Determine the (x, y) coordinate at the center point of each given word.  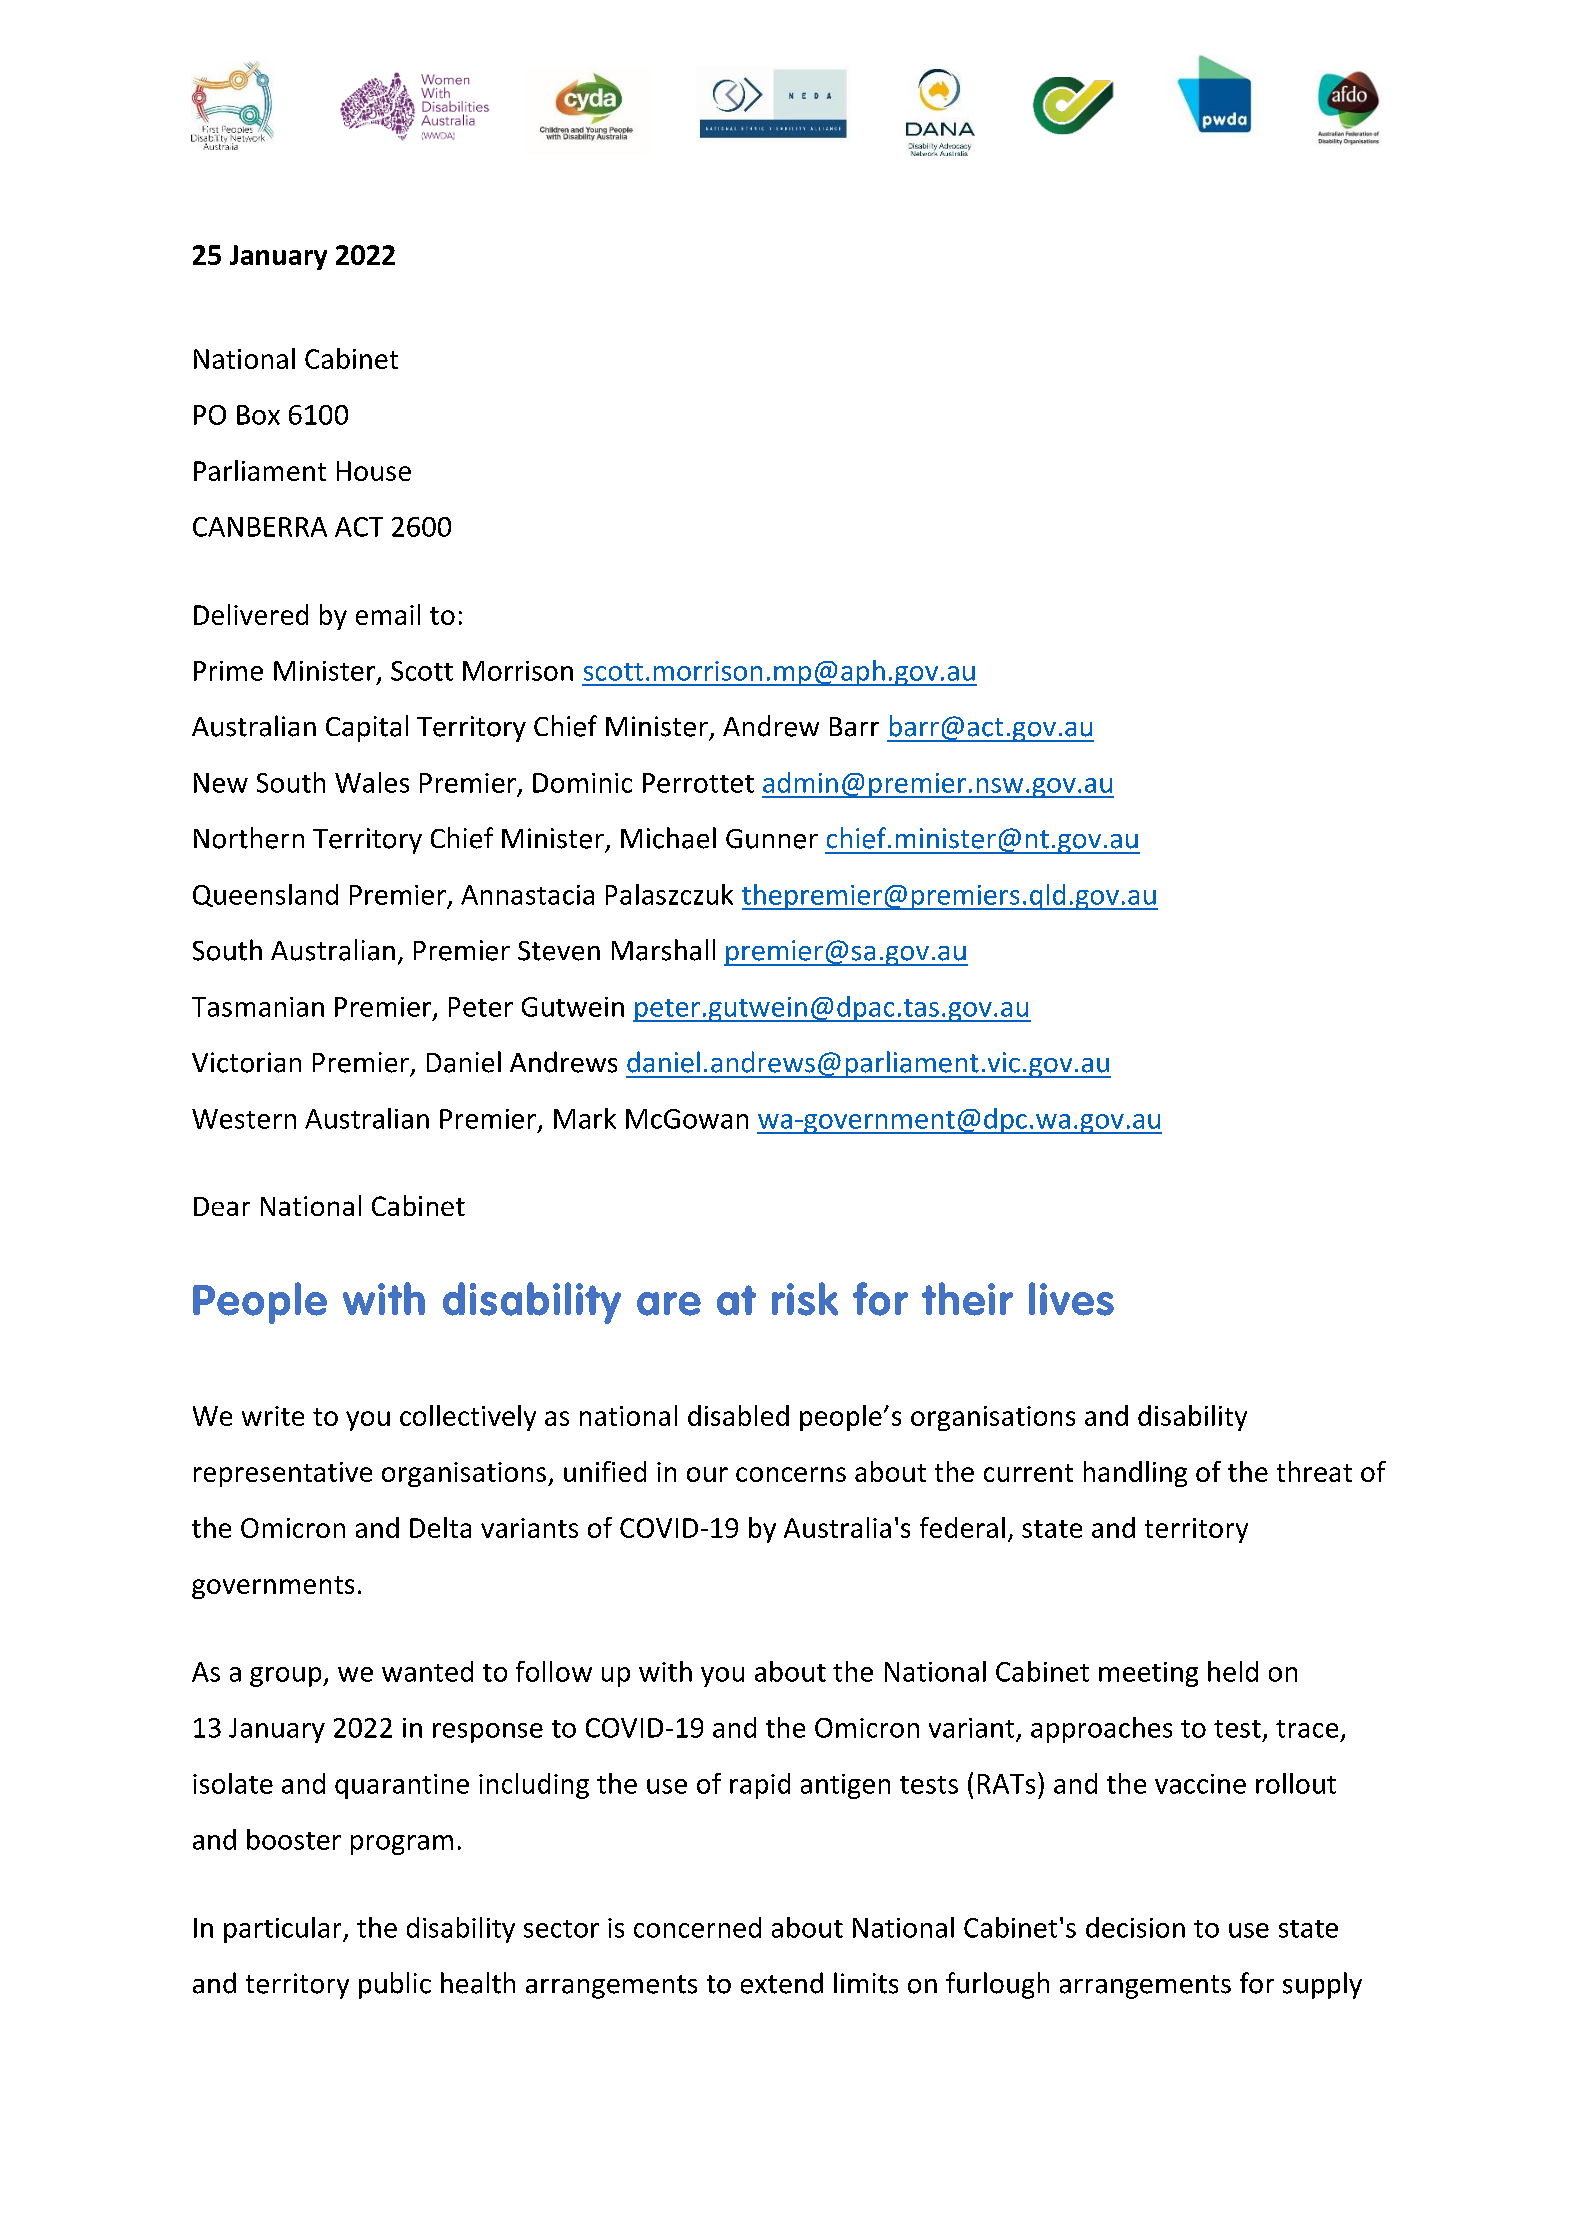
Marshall (663, 950)
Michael (668, 838)
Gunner (772, 839)
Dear (222, 1206)
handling (1135, 1474)
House (374, 471)
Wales (372, 782)
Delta (440, 1527)
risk (805, 1299)
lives (1071, 1299)
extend (782, 1983)
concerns (791, 1474)
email (388, 614)
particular (284, 1930)
